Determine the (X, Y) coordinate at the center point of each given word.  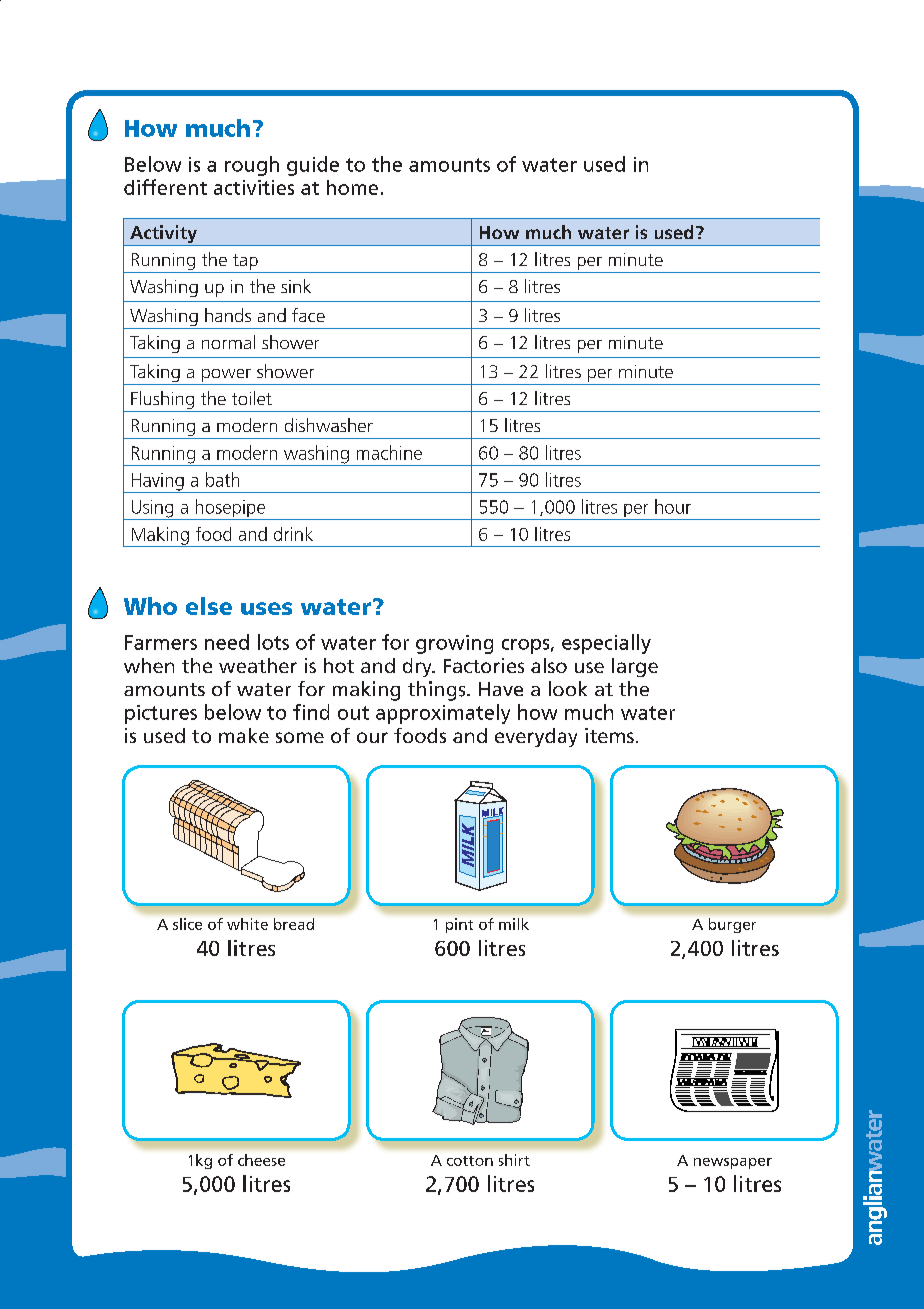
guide (313, 166)
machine (389, 452)
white (247, 924)
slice (187, 924)
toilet (252, 398)
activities (254, 187)
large (635, 667)
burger (732, 925)
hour (673, 506)
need (227, 642)
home (352, 187)
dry (418, 667)
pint (459, 925)
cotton (470, 1161)
